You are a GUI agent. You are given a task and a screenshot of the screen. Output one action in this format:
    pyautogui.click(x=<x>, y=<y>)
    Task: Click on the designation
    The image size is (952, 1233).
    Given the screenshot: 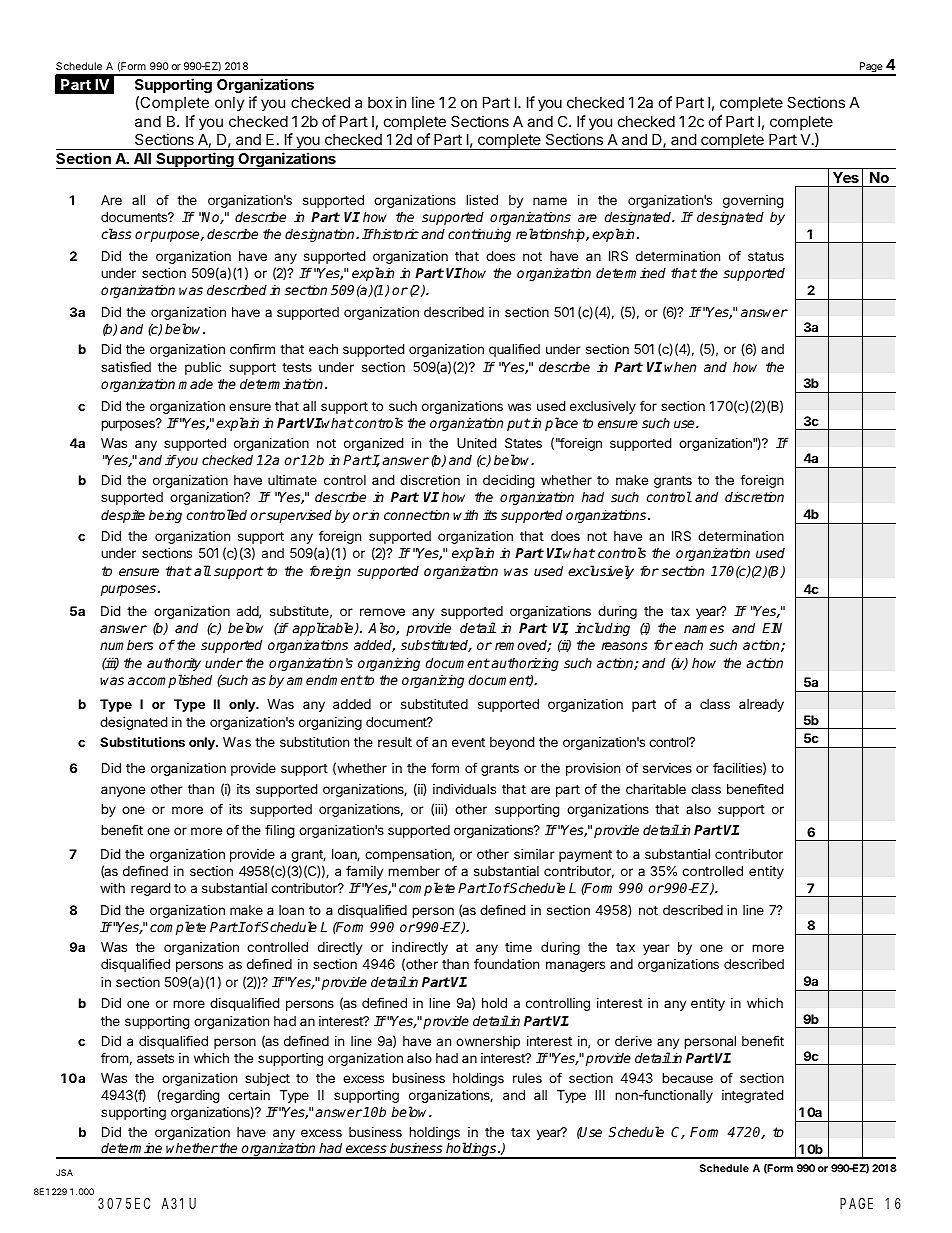 What is the action you would take?
    pyautogui.click(x=321, y=235)
